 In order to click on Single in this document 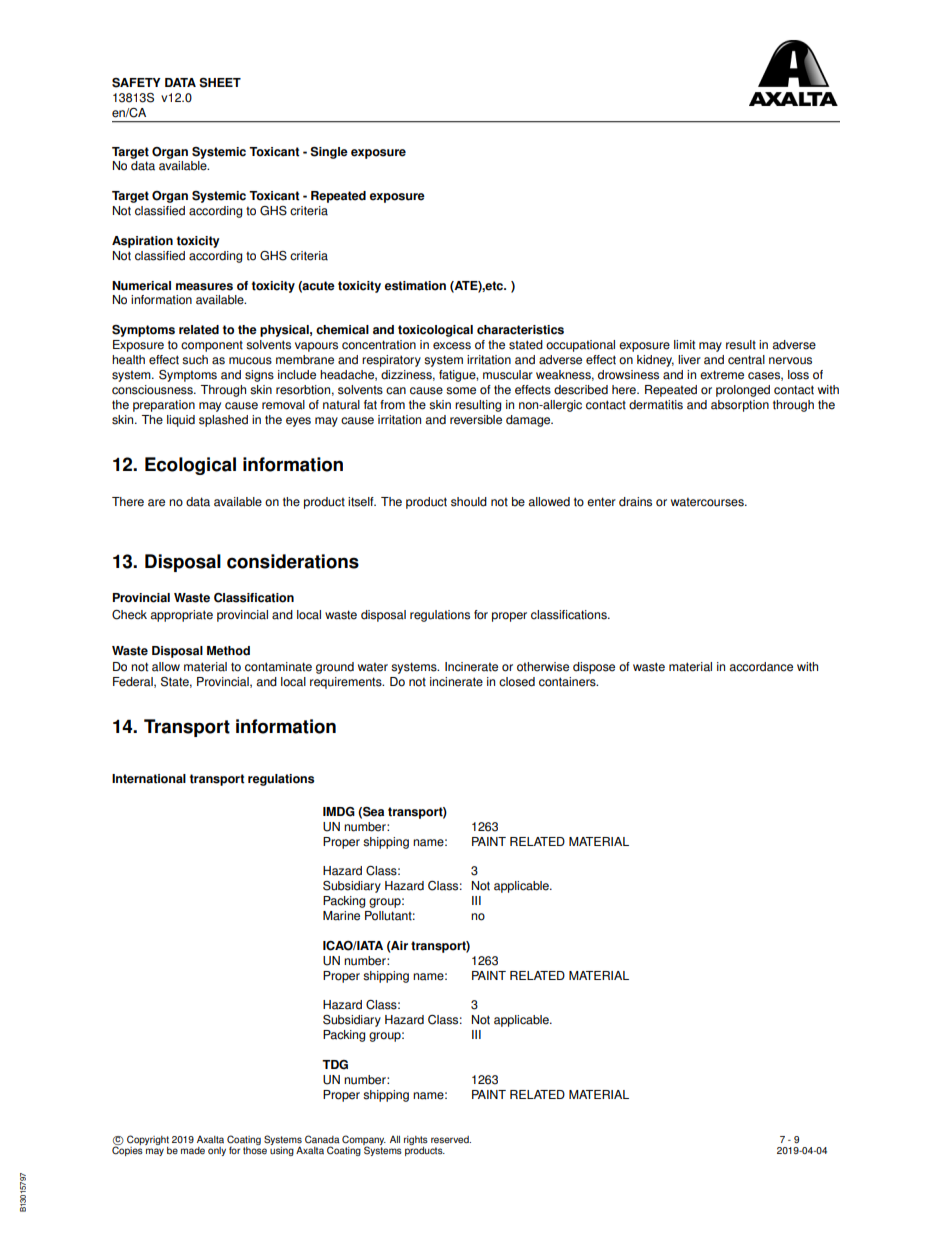, I will do `click(329, 153)`.
